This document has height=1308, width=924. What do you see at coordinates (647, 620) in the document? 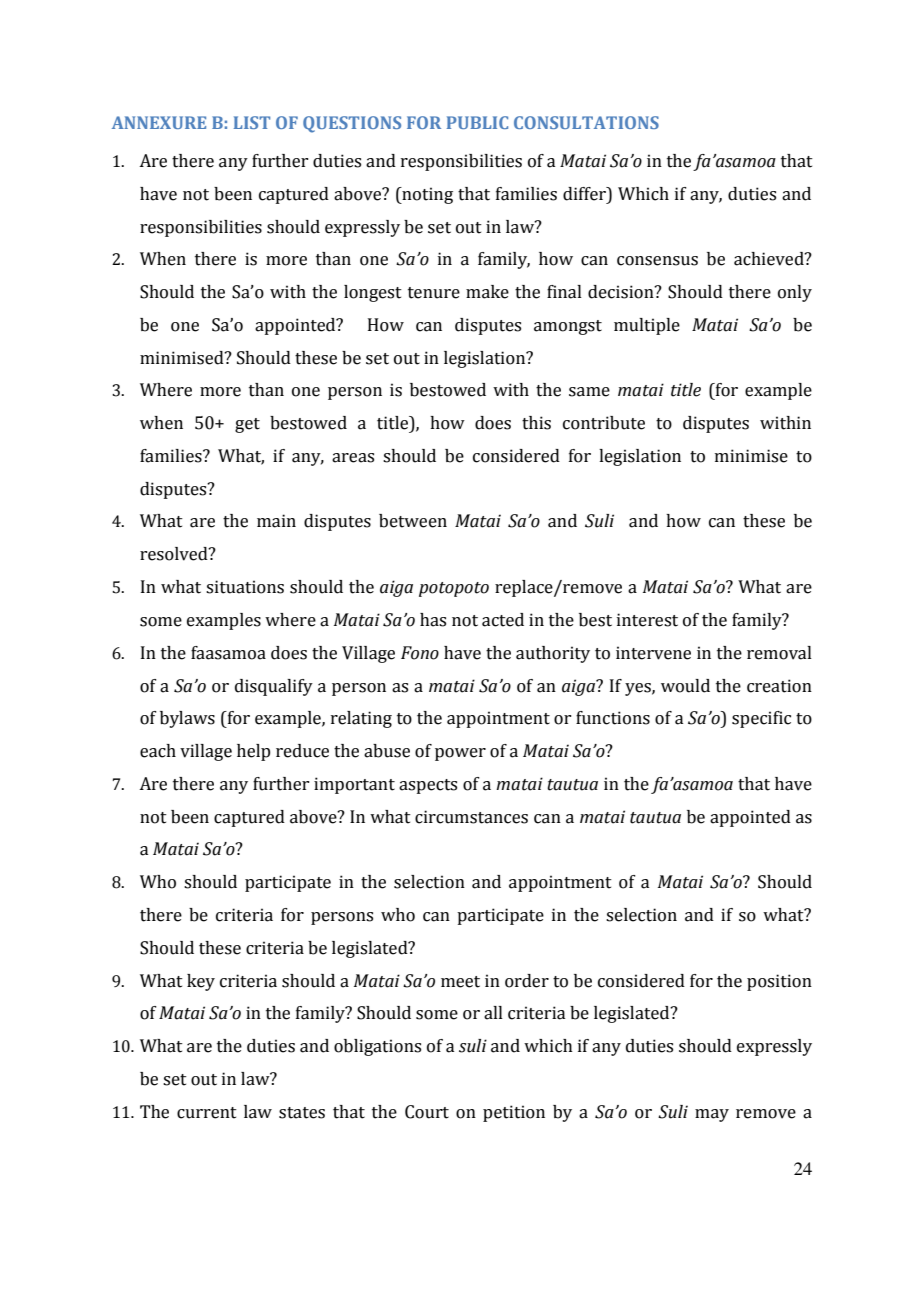
I see `interest` at bounding box center [647, 620].
